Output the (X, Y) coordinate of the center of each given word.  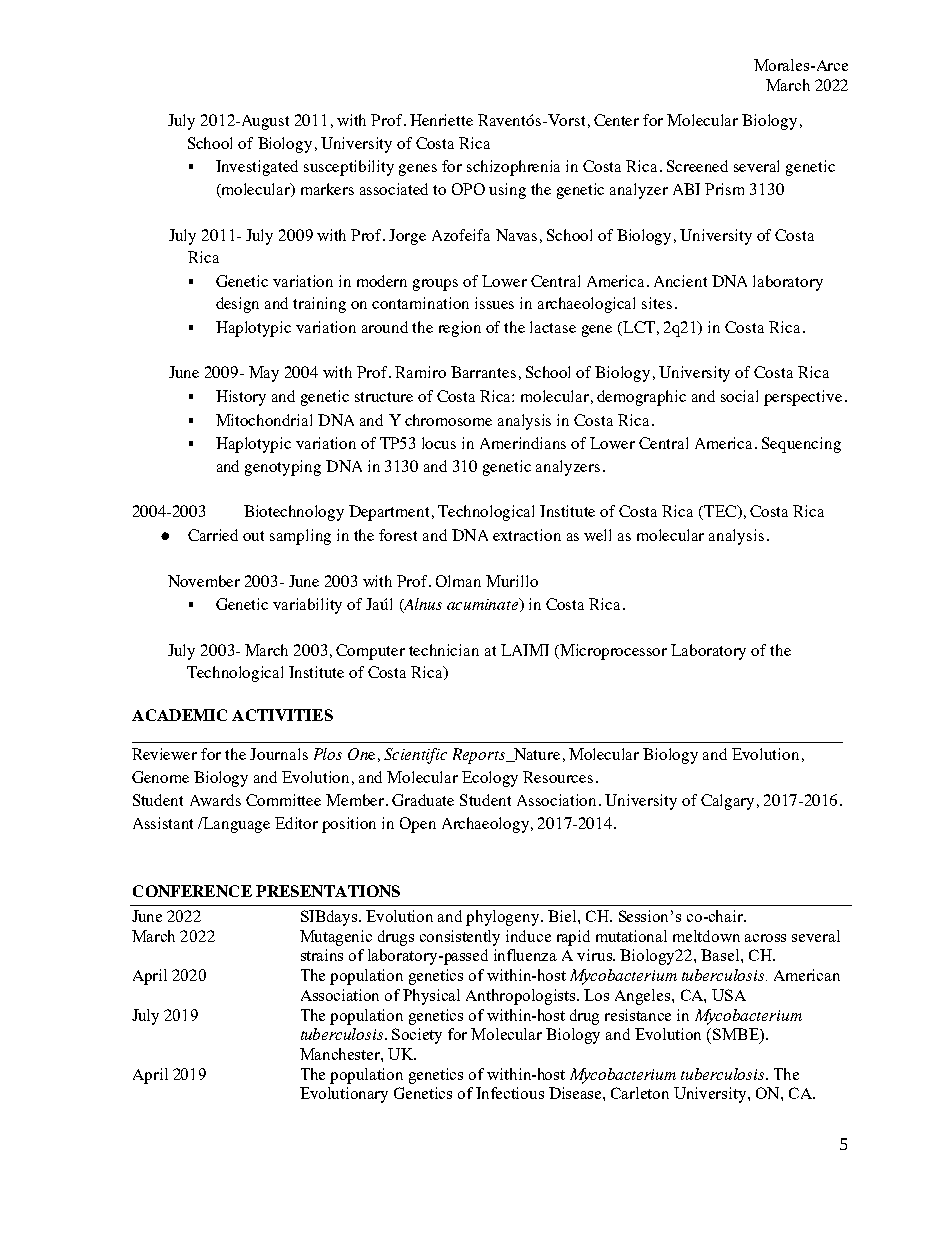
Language (236, 825)
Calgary (727, 802)
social (739, 396)
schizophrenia (513, 168)
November (204, 581)
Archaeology (487, 825)
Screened (697, 166)
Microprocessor (612, 652)
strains (322, 955)
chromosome (448, 420)
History (241, 398)
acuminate (484, 605)
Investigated (257, 168)
